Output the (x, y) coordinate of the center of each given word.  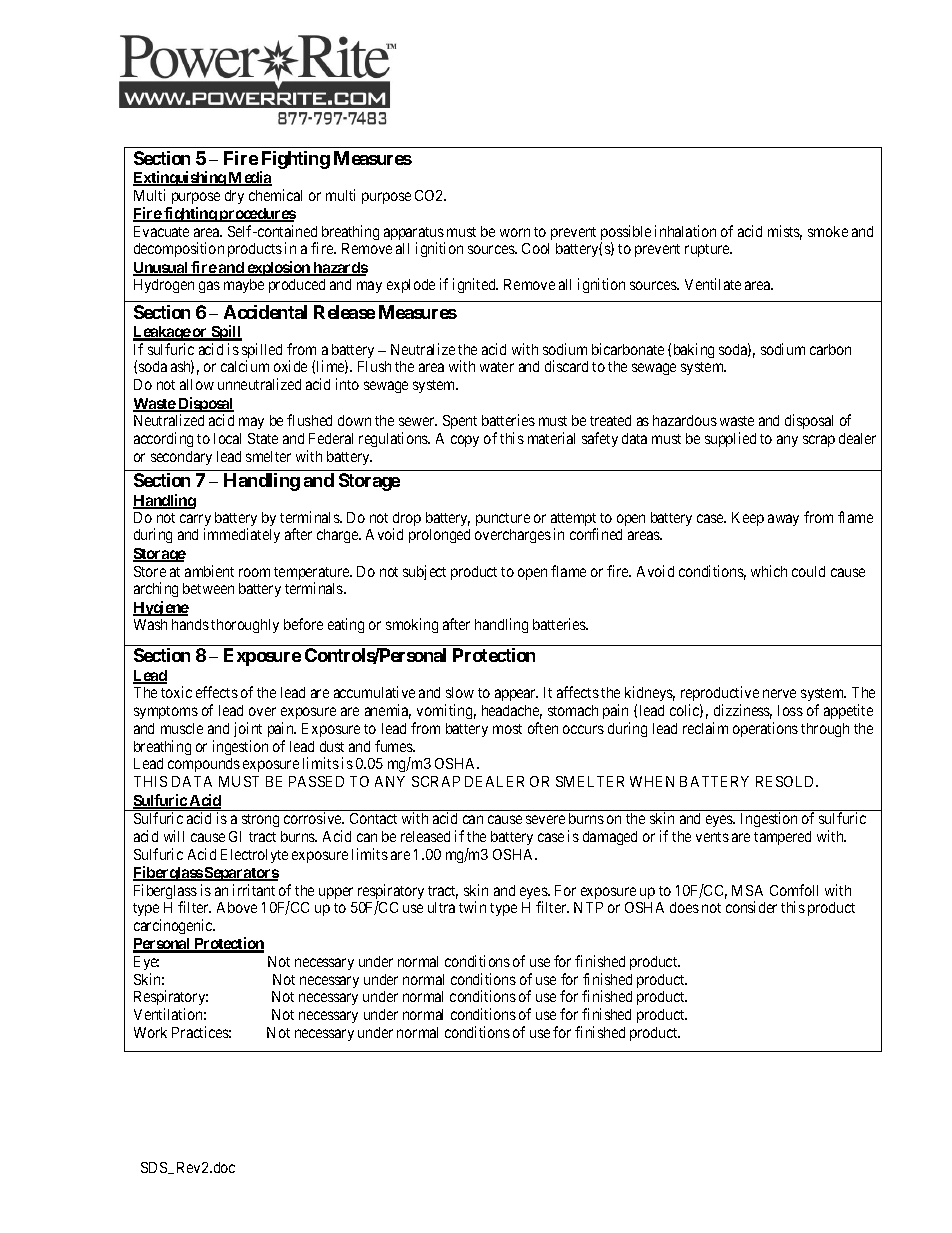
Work (150, 1032)
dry (234, 197)
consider (751, 907)
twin (472, 907)
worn (515, 232)
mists (785, 232)
